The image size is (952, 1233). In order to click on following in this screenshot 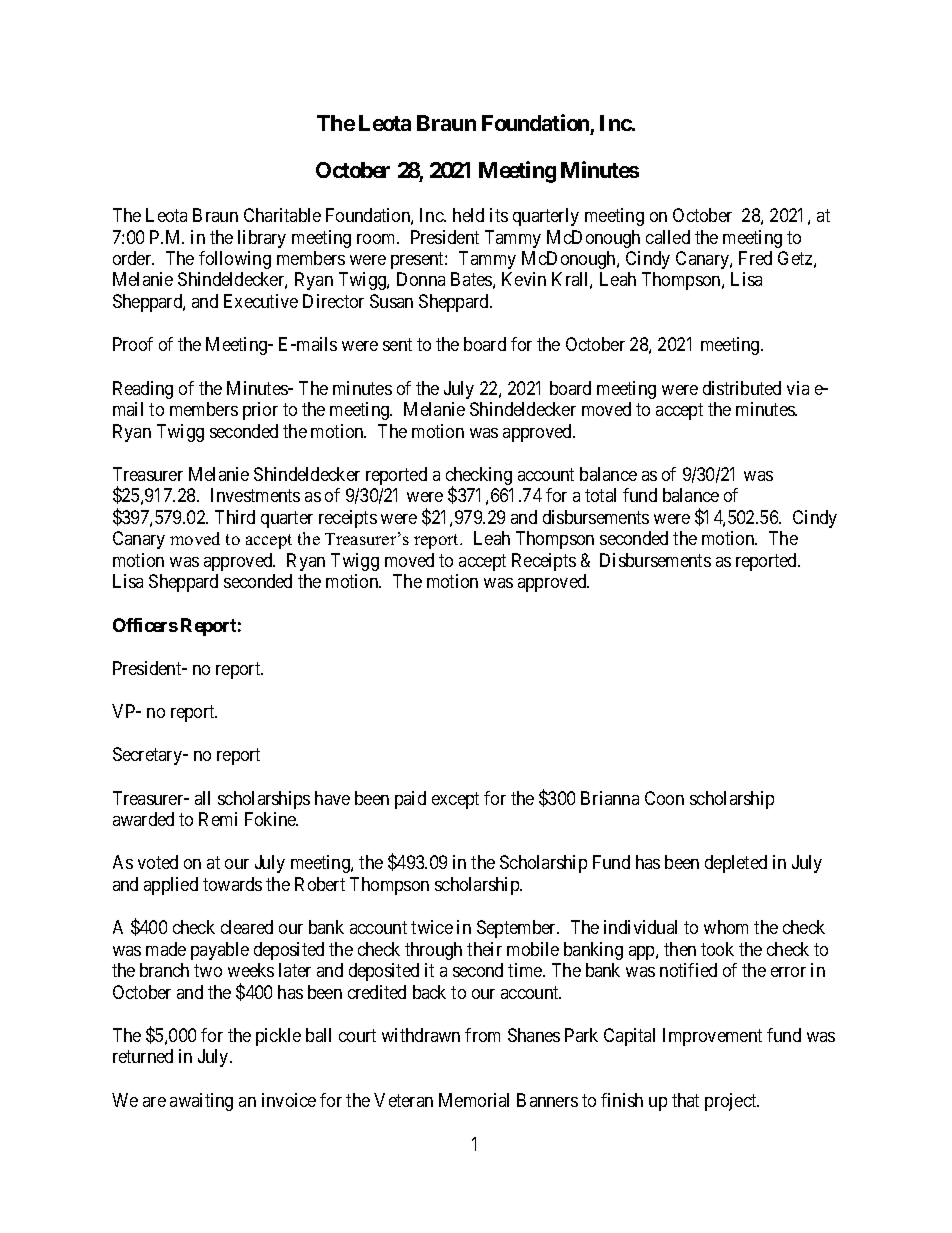, I will do `click(235, 260)`.
